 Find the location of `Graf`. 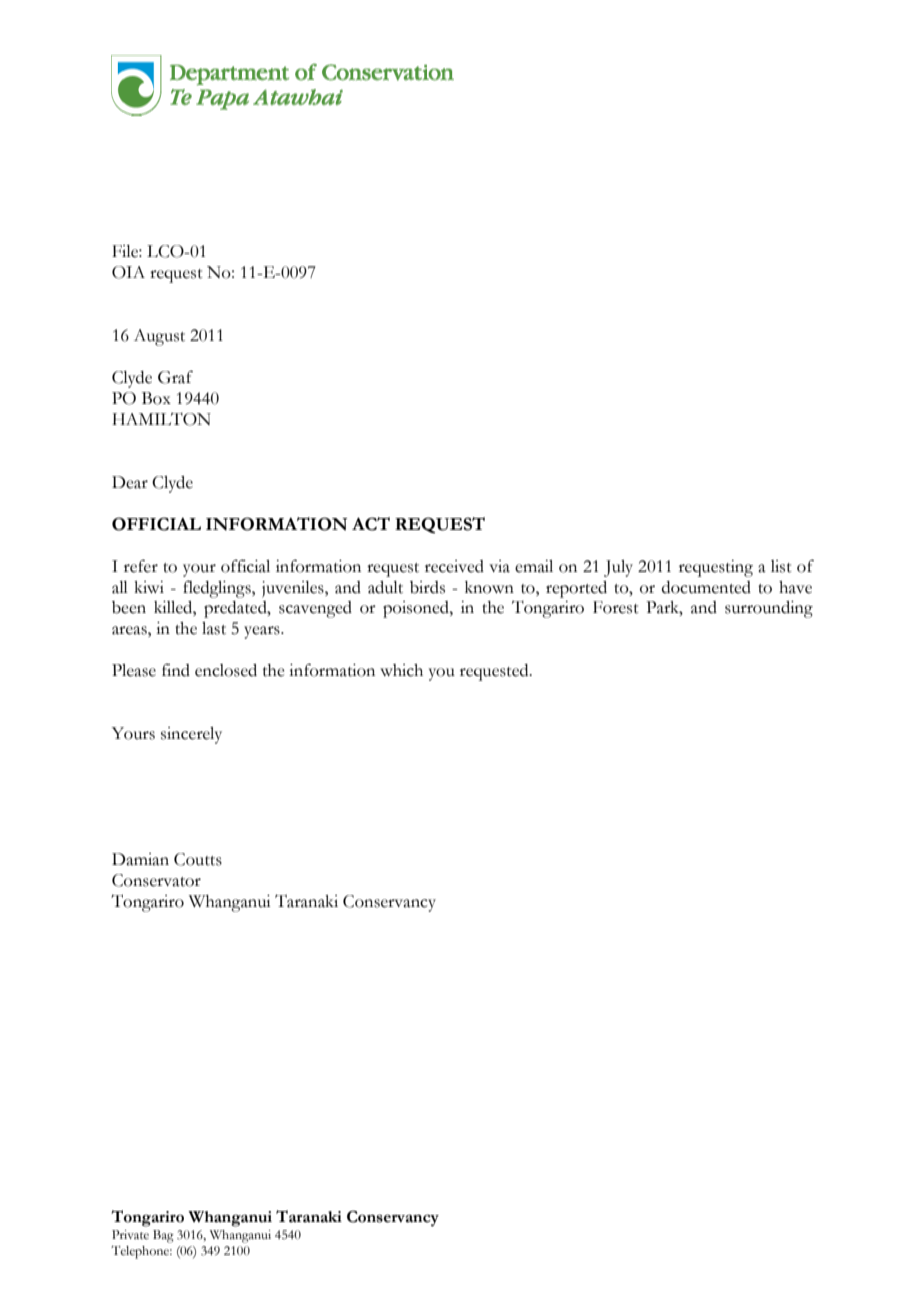

Graf is located at coordinates (175, 377).
